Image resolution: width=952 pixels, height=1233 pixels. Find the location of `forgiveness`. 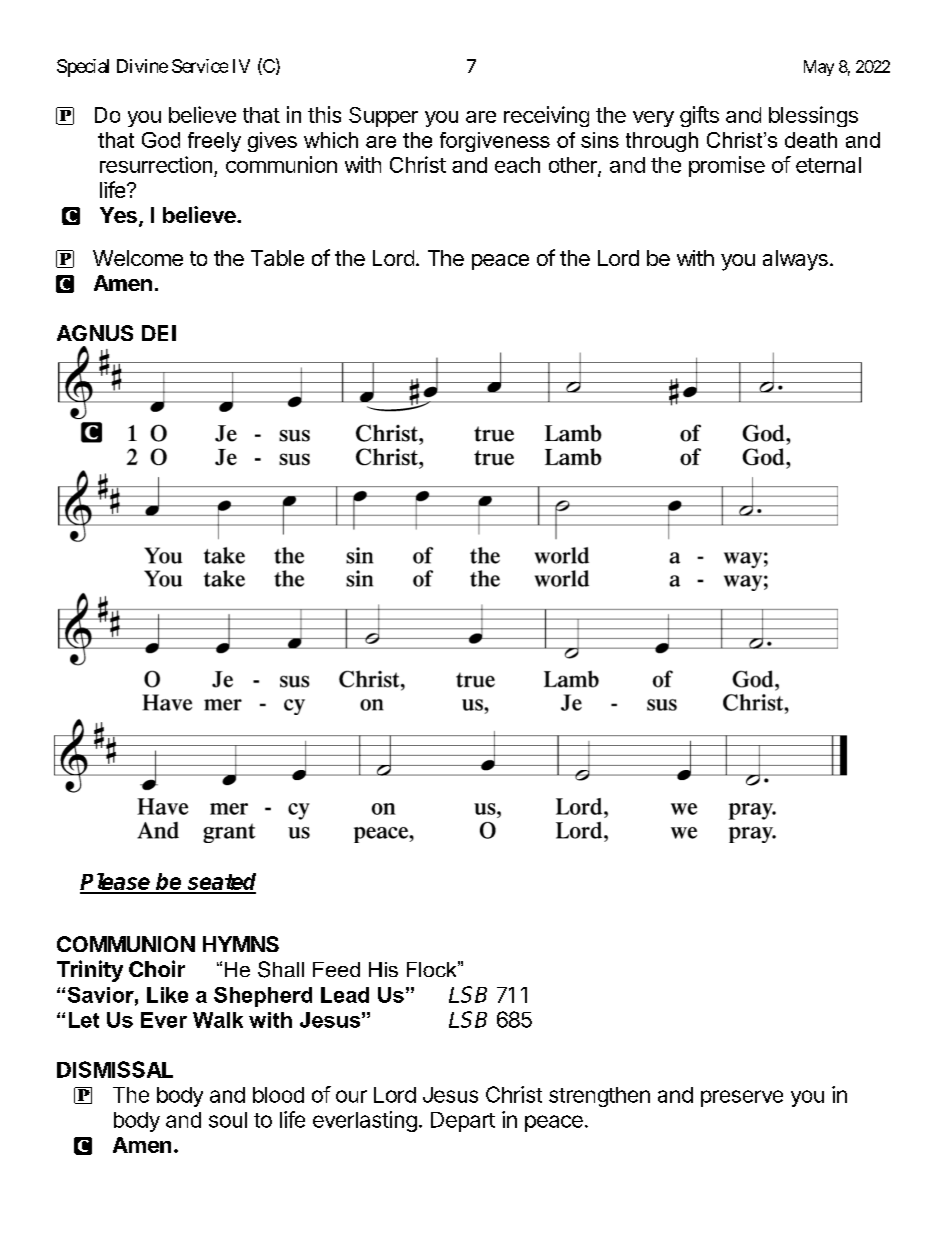

forgiveness is located at coordinates (495, 142).
